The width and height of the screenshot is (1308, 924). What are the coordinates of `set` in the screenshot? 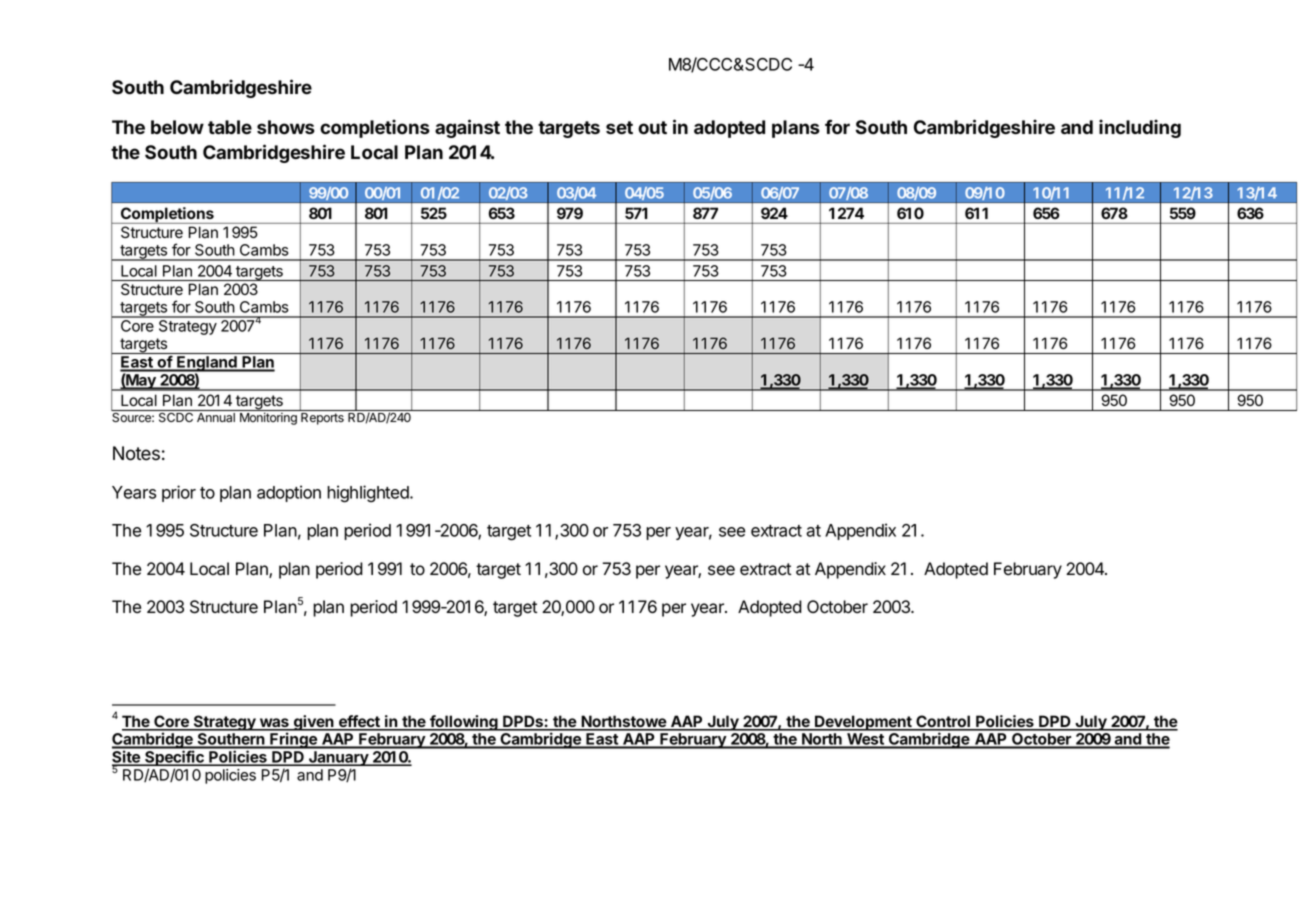 It's located at (619, 128).
